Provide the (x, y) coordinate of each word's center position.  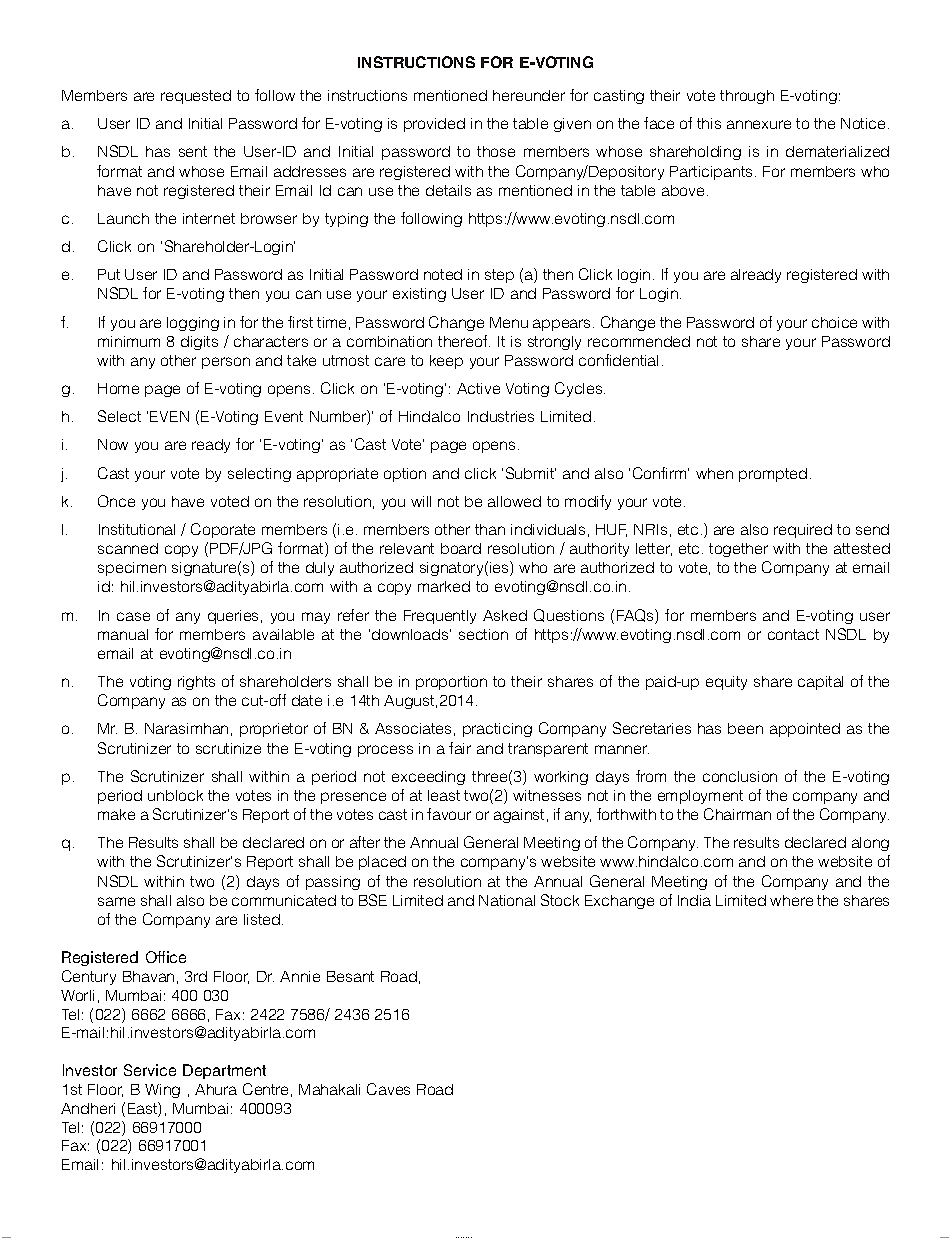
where (791, 900)
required (803, 531)
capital (820, 683)
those (496, 151)
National (507, 900)
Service (150, 1070)
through (747, 97)
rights (196, 683)
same (116, 901)
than (490, 529)
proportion (451, 683)
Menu (509, 322)
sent (193, 151)
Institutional (137, 529)
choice (834, 322)
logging (193, 324)
